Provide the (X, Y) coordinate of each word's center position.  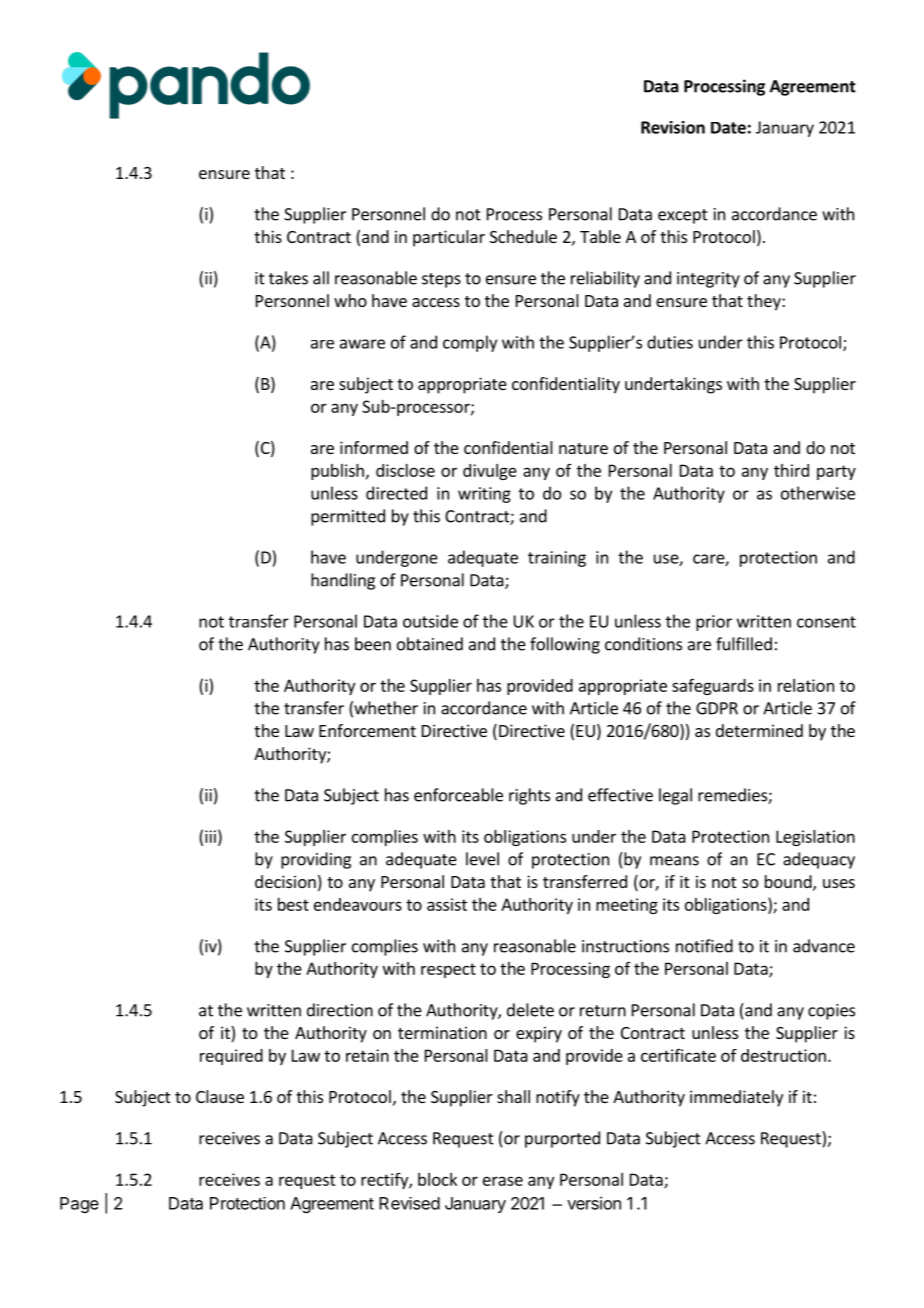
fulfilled (744, 644)
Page (79, 1205)
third (791, 470)
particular (449, 238)
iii (210, 836)
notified (704, 946)
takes (288, 278)
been (373, 644)
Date (728, 128)
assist (447, 904)
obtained (430, 644)
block (437, 1179)
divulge (490, 472)
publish (337, 472)
